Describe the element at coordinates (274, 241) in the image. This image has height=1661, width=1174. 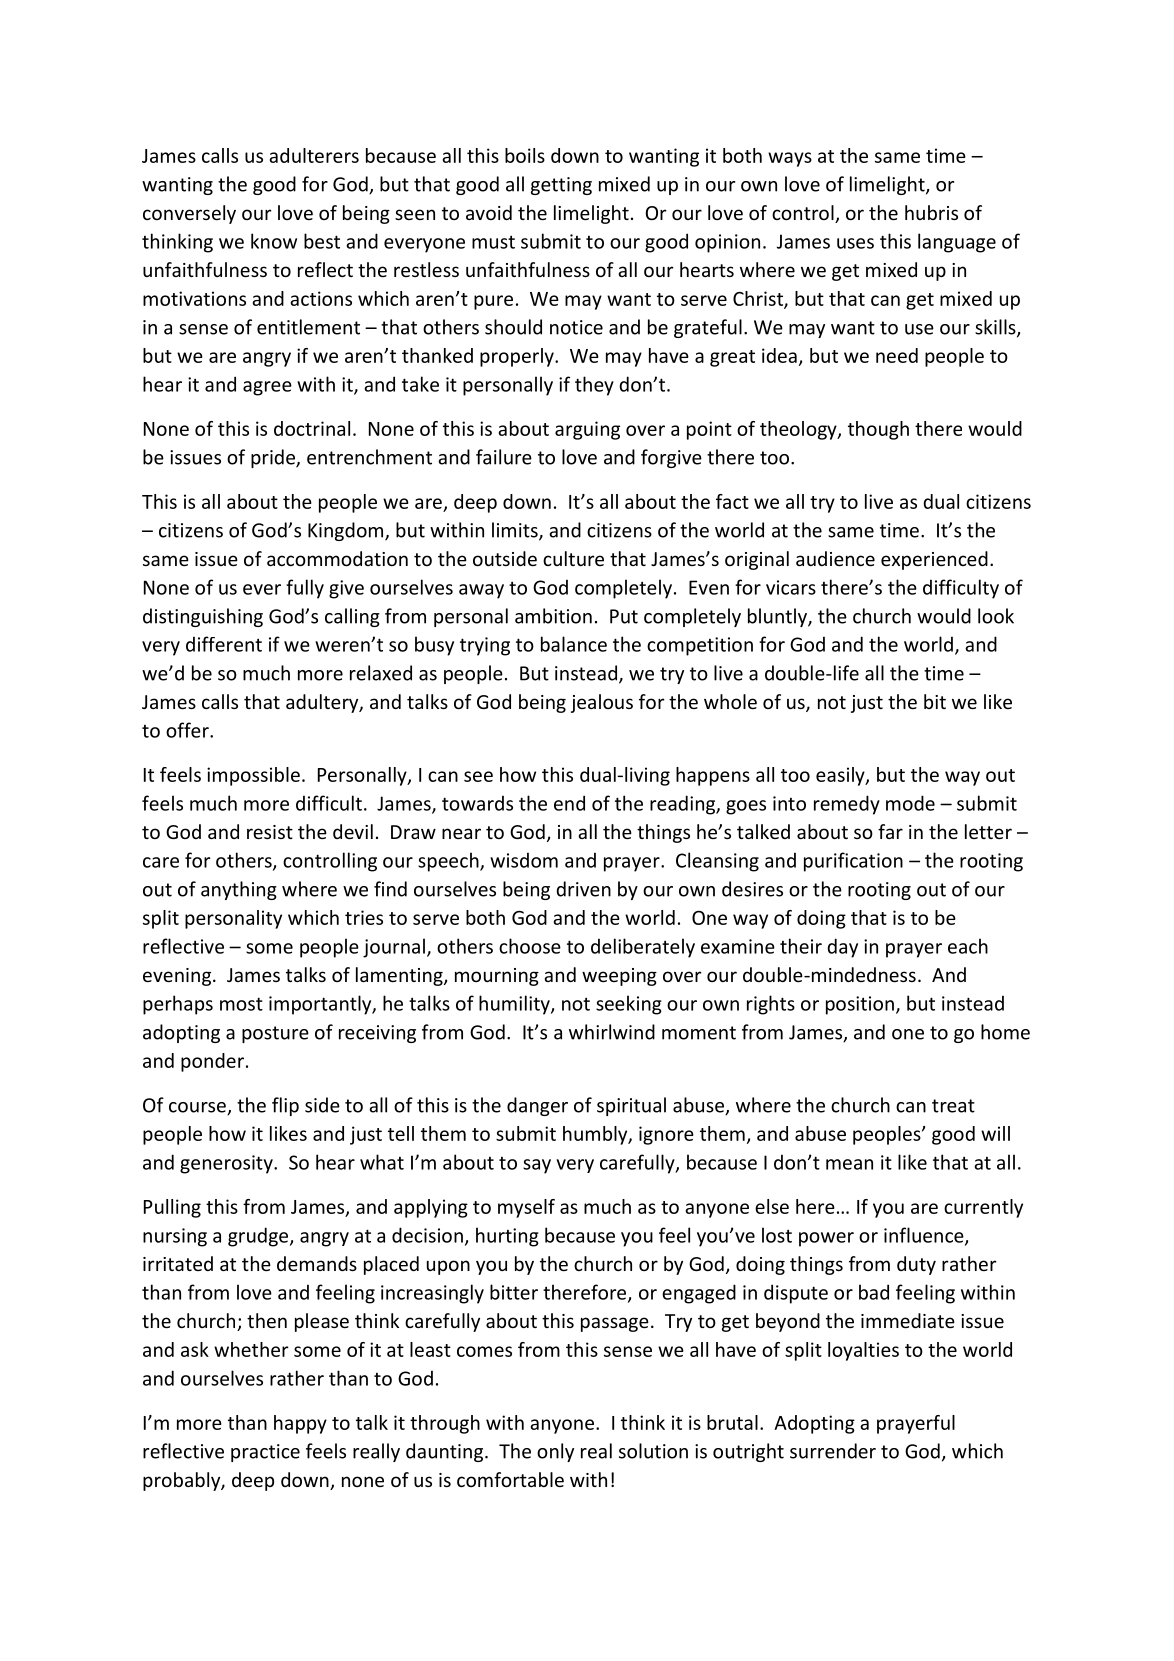
I see `know` at that location.
